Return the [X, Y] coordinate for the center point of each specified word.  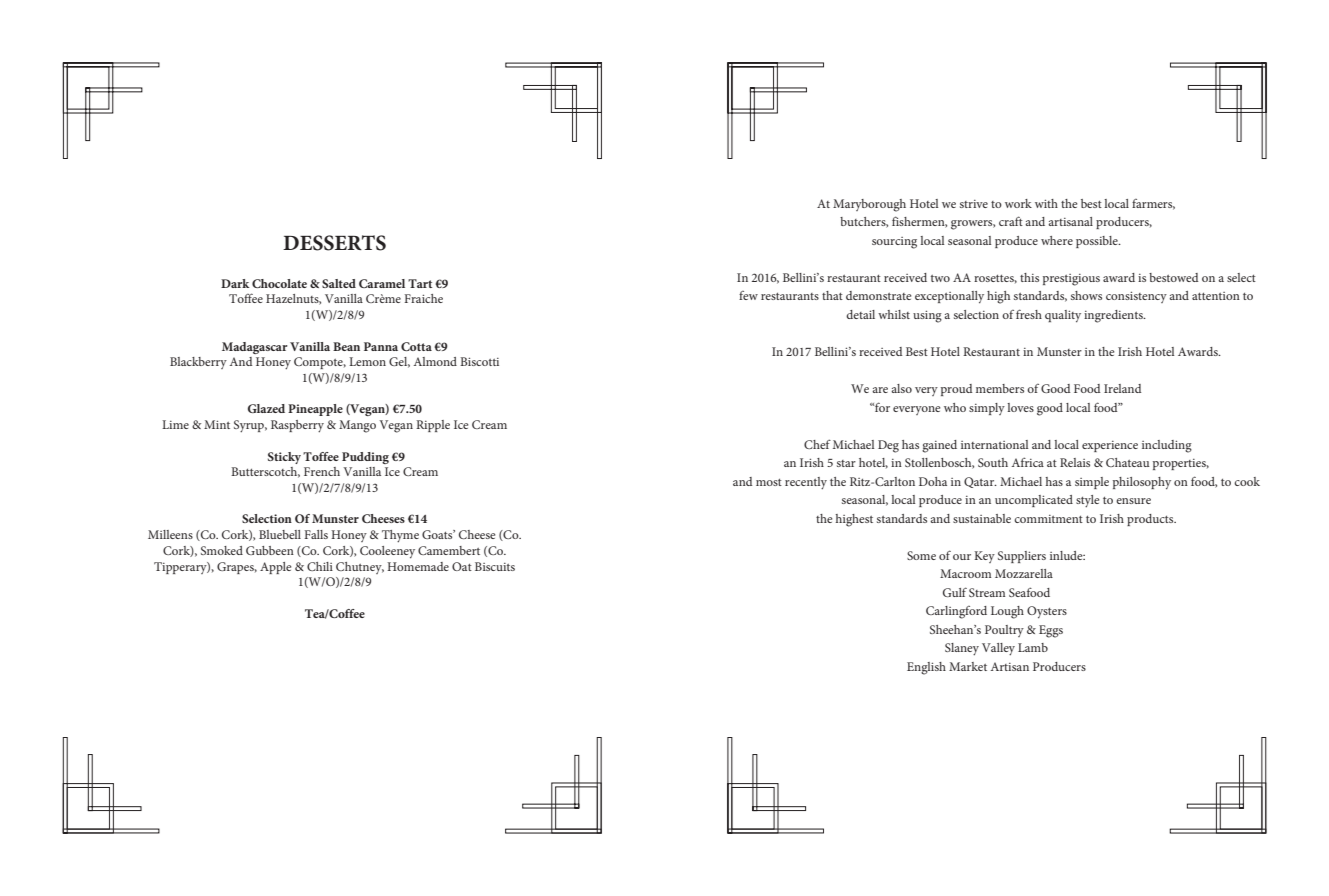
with [1046, 203]
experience [1110, 446]
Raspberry [297, 426]
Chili [320, 566]
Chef [817, 444]
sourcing [894, 243]
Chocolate [279, 283]
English [926, 668]
